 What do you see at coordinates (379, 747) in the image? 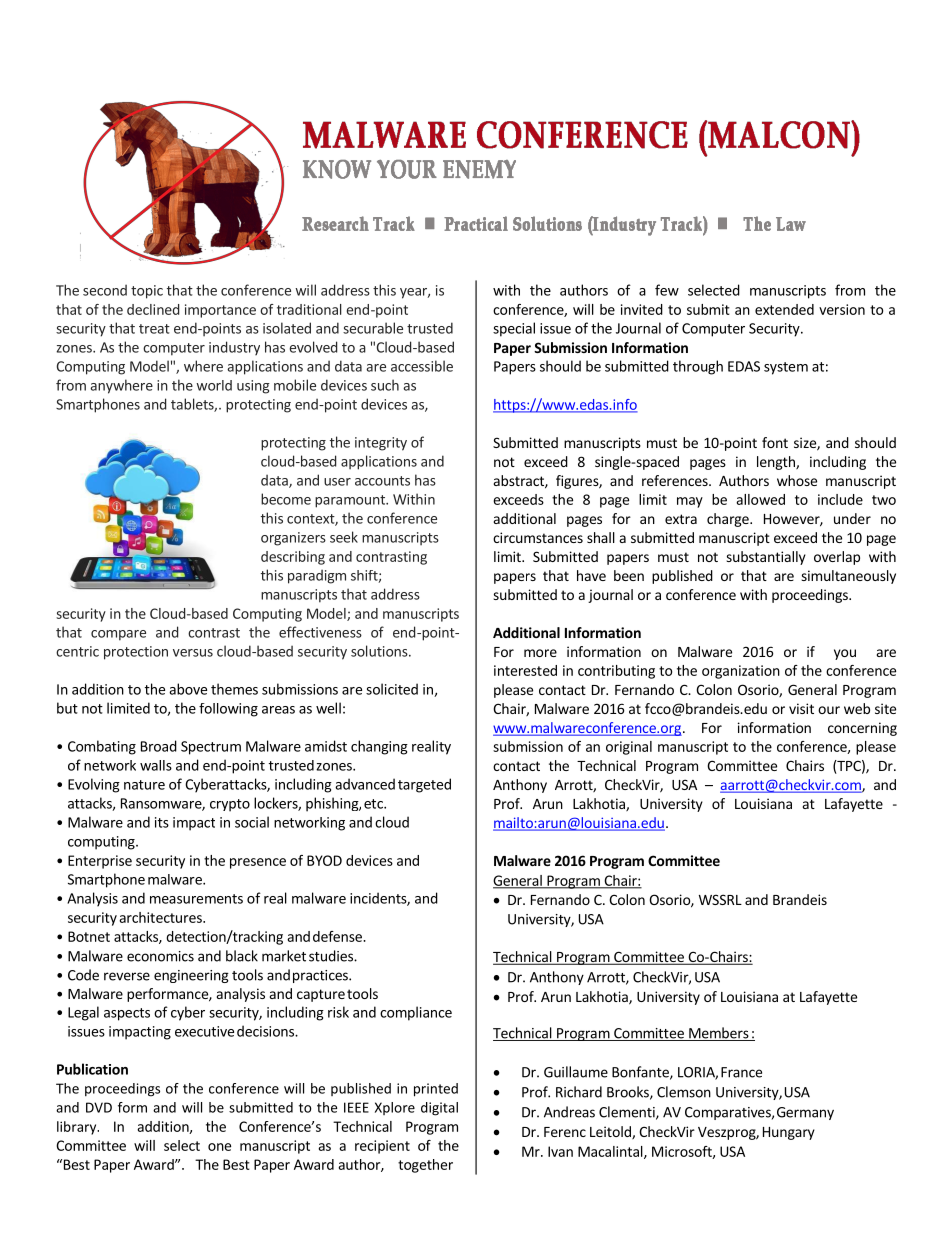
I see `changing` at bounding box center [379, 747].
